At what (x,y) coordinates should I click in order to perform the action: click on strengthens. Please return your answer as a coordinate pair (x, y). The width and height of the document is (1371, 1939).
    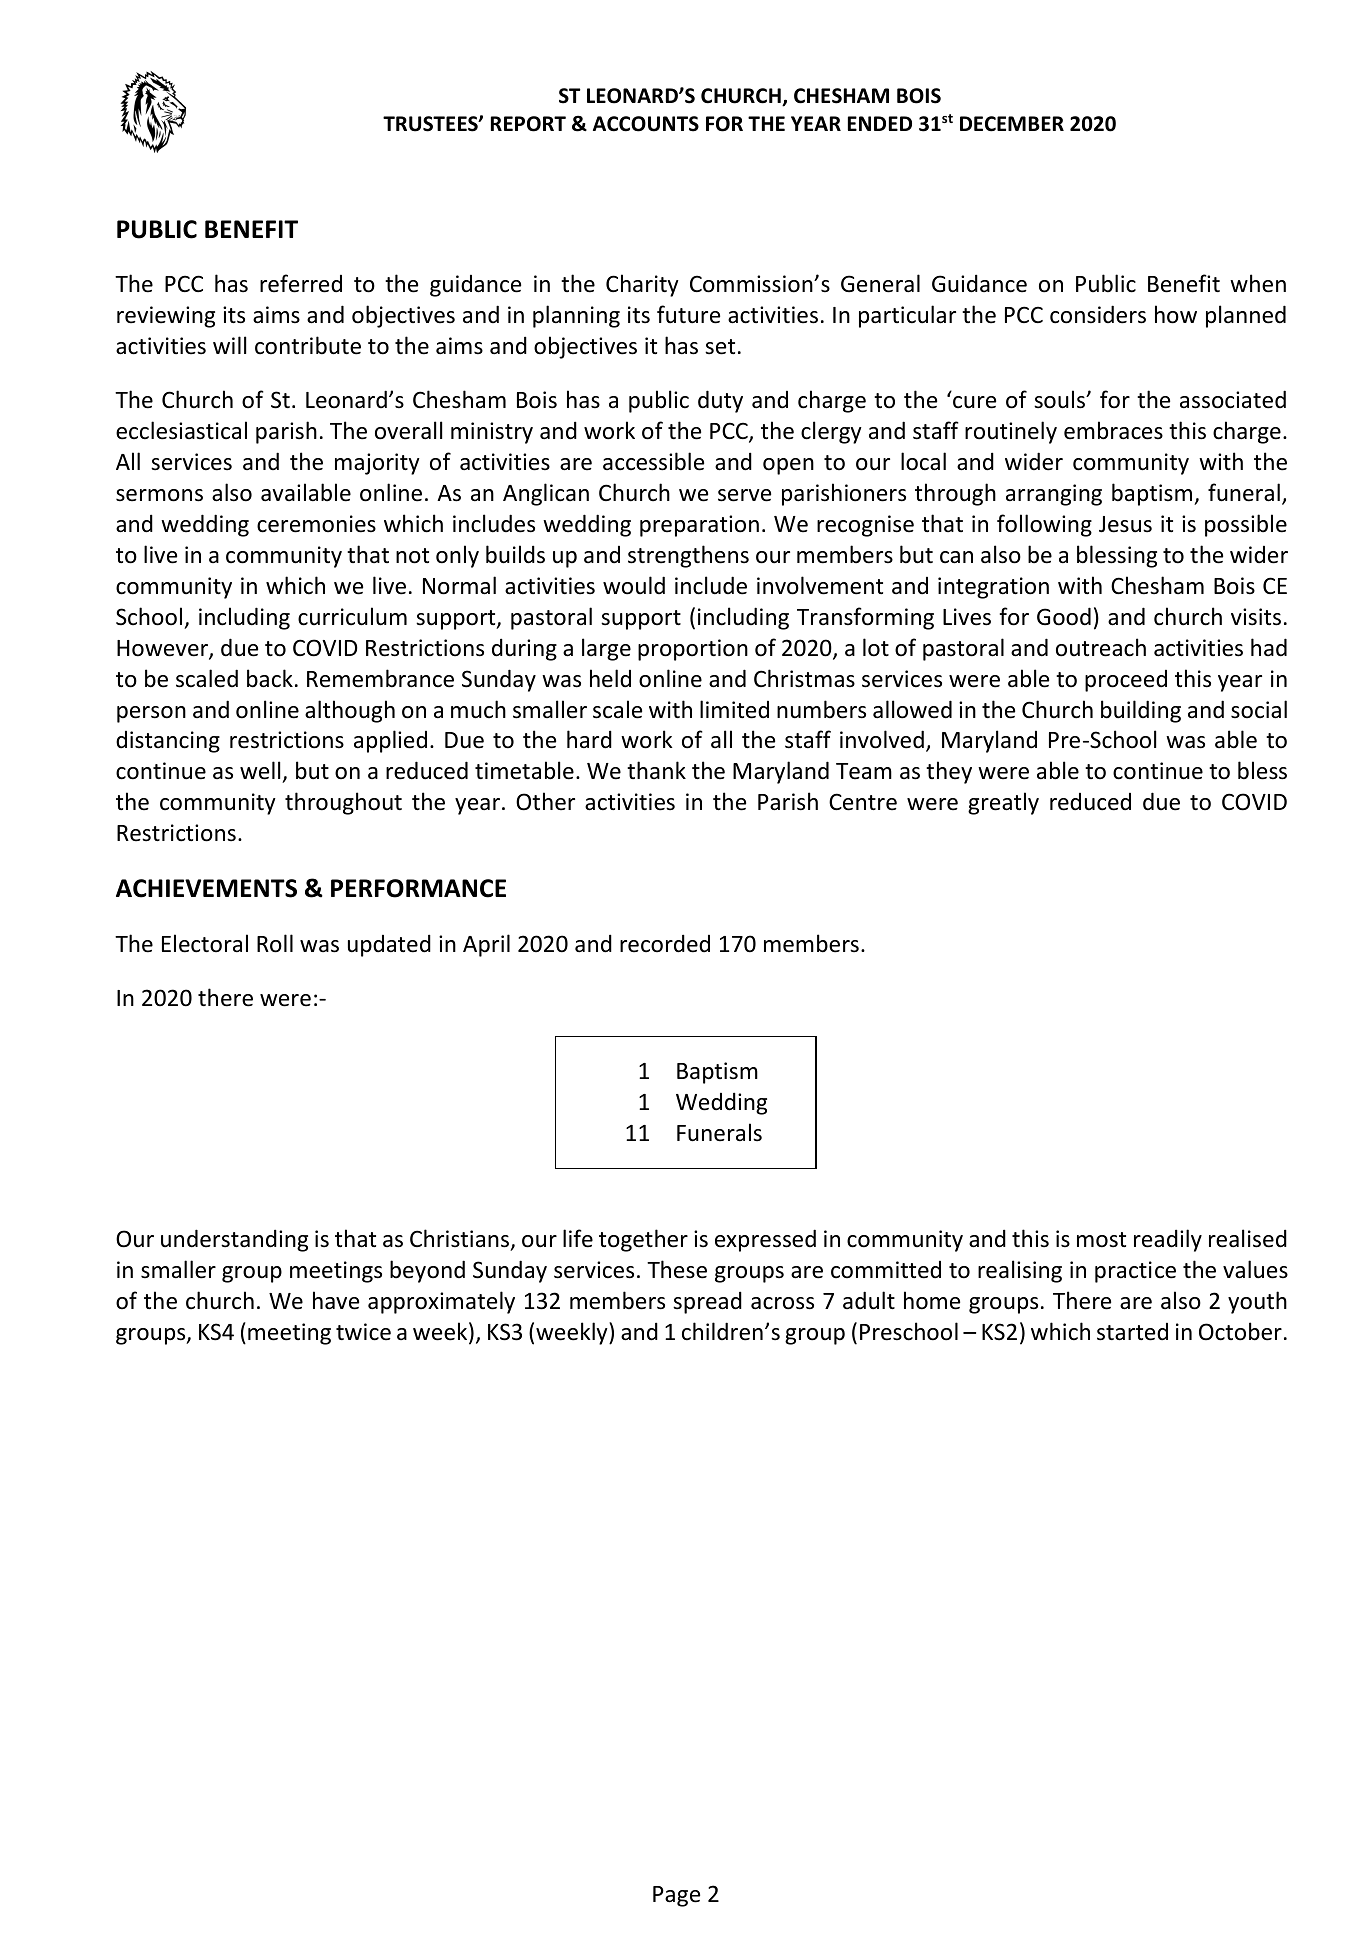
    Looking at the image, I should click on (688, 556).
